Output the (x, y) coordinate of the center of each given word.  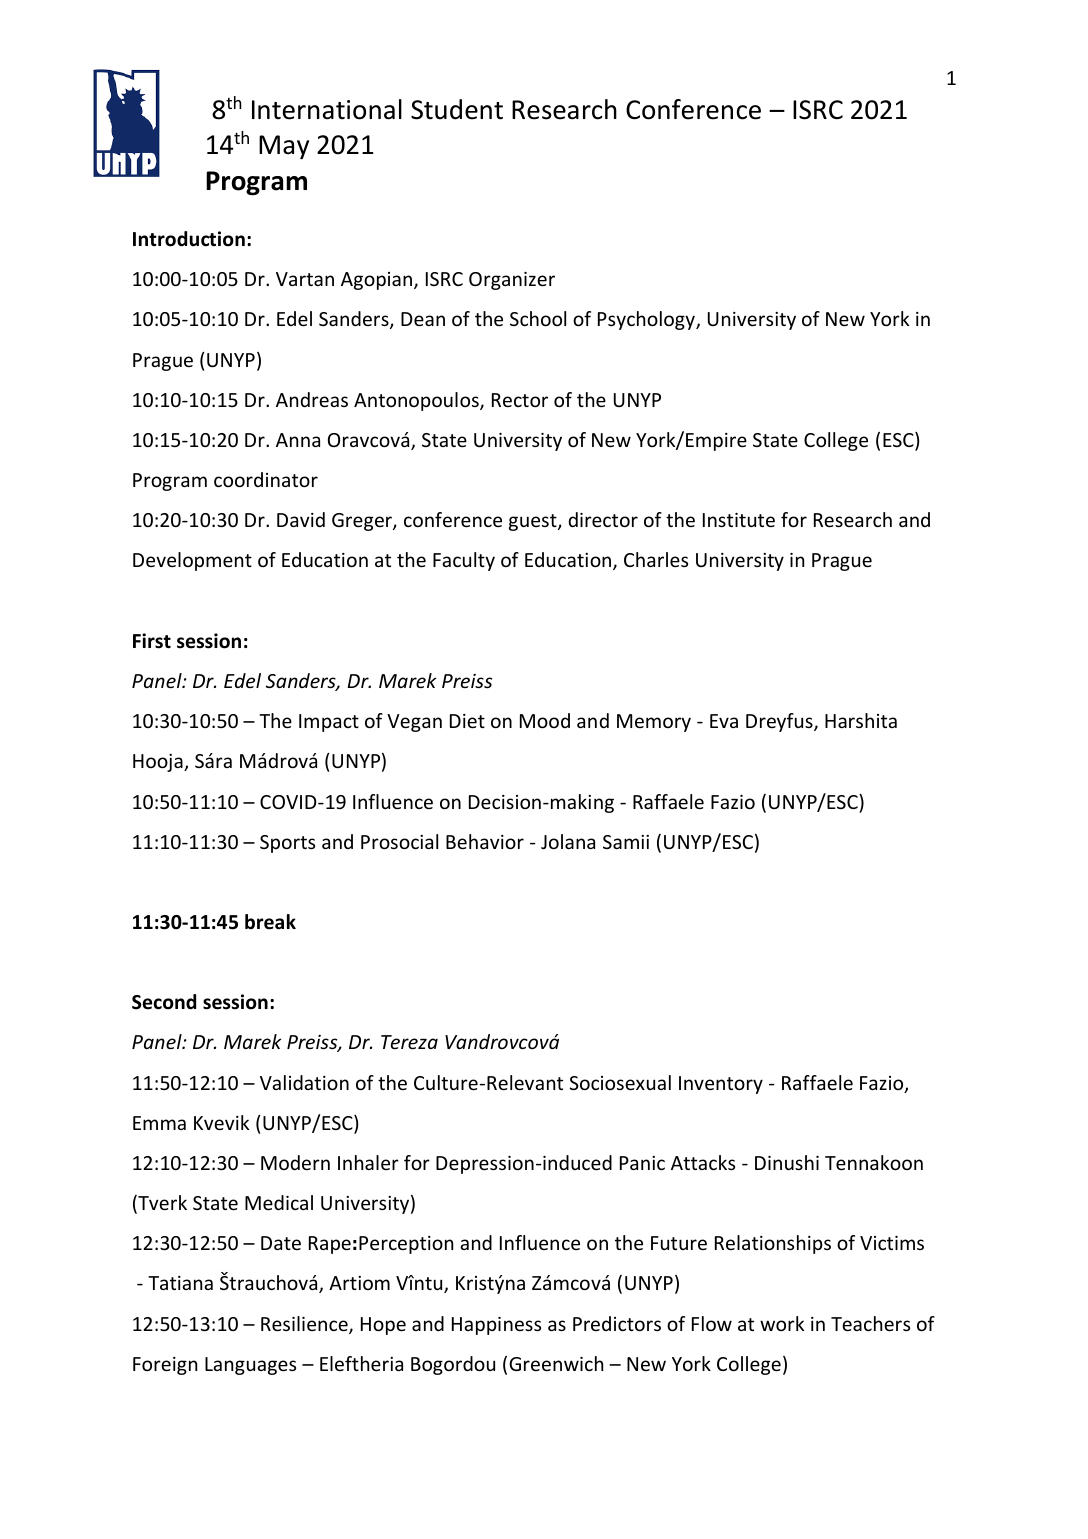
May (284, 147)
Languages (250, 1366)
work (782, 1323)
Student (457, 109)
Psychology (647, 320)
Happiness (496, 1326)
